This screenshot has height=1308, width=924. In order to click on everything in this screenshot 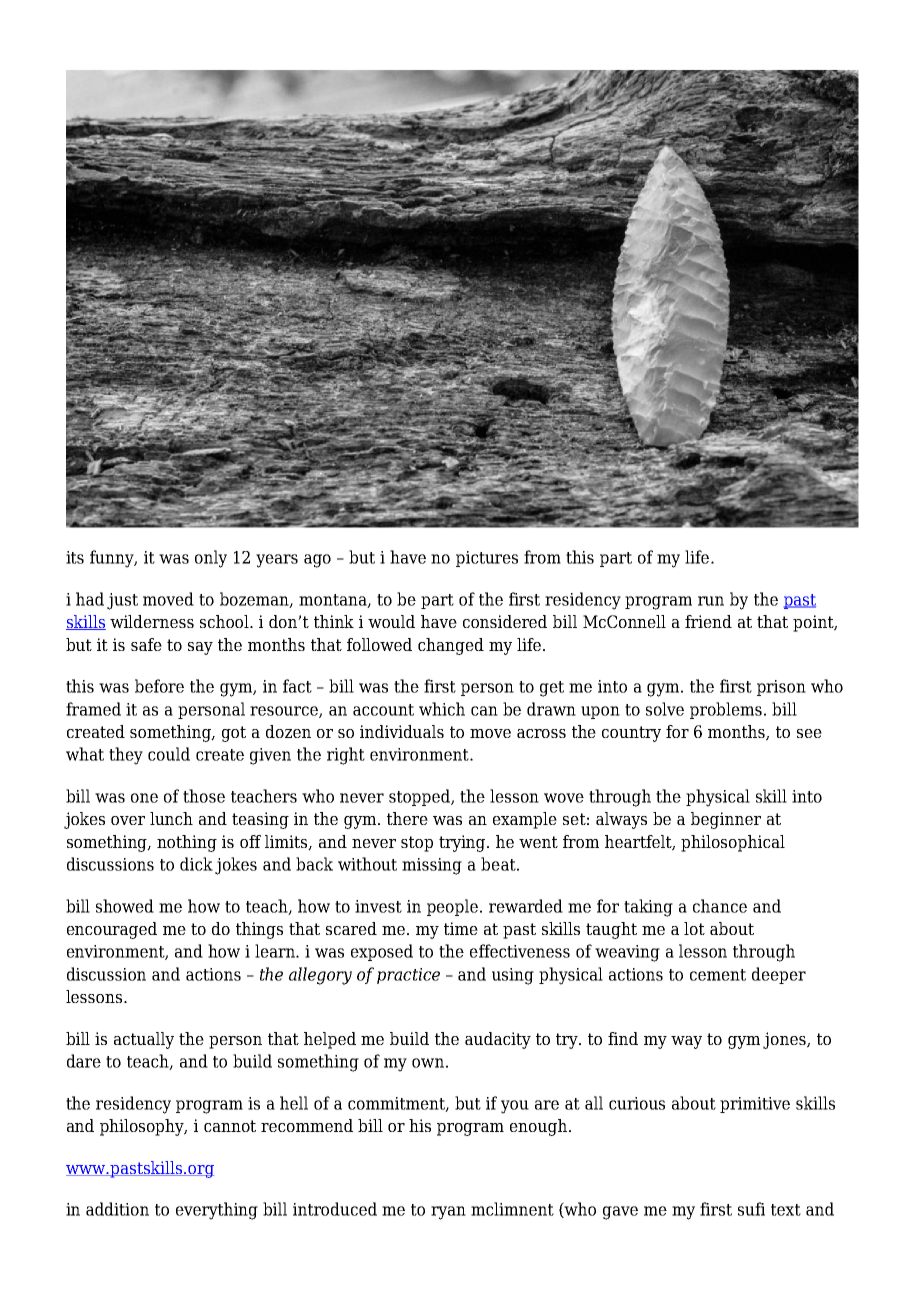, I will do `click(217, 1211)`.
